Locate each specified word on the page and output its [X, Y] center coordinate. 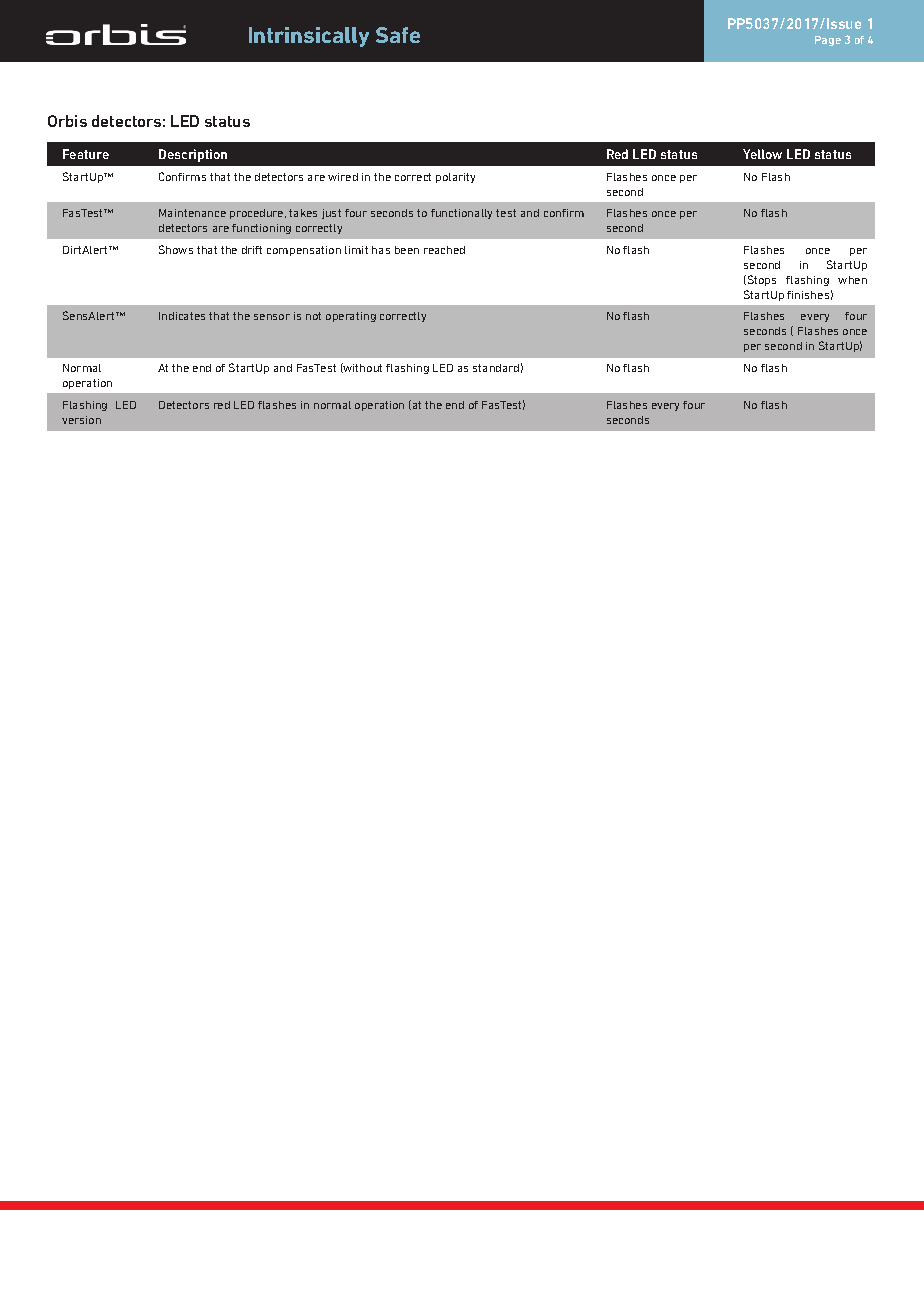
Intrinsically [309, 37]
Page [828, 41]
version [81, 420]
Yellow [762, 154]
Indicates [182, 316]
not [313, 316]
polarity [455, 178]
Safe [398, 35]
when [852, 280]
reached [444, 250]
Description [193, 155]
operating [351, 317]
